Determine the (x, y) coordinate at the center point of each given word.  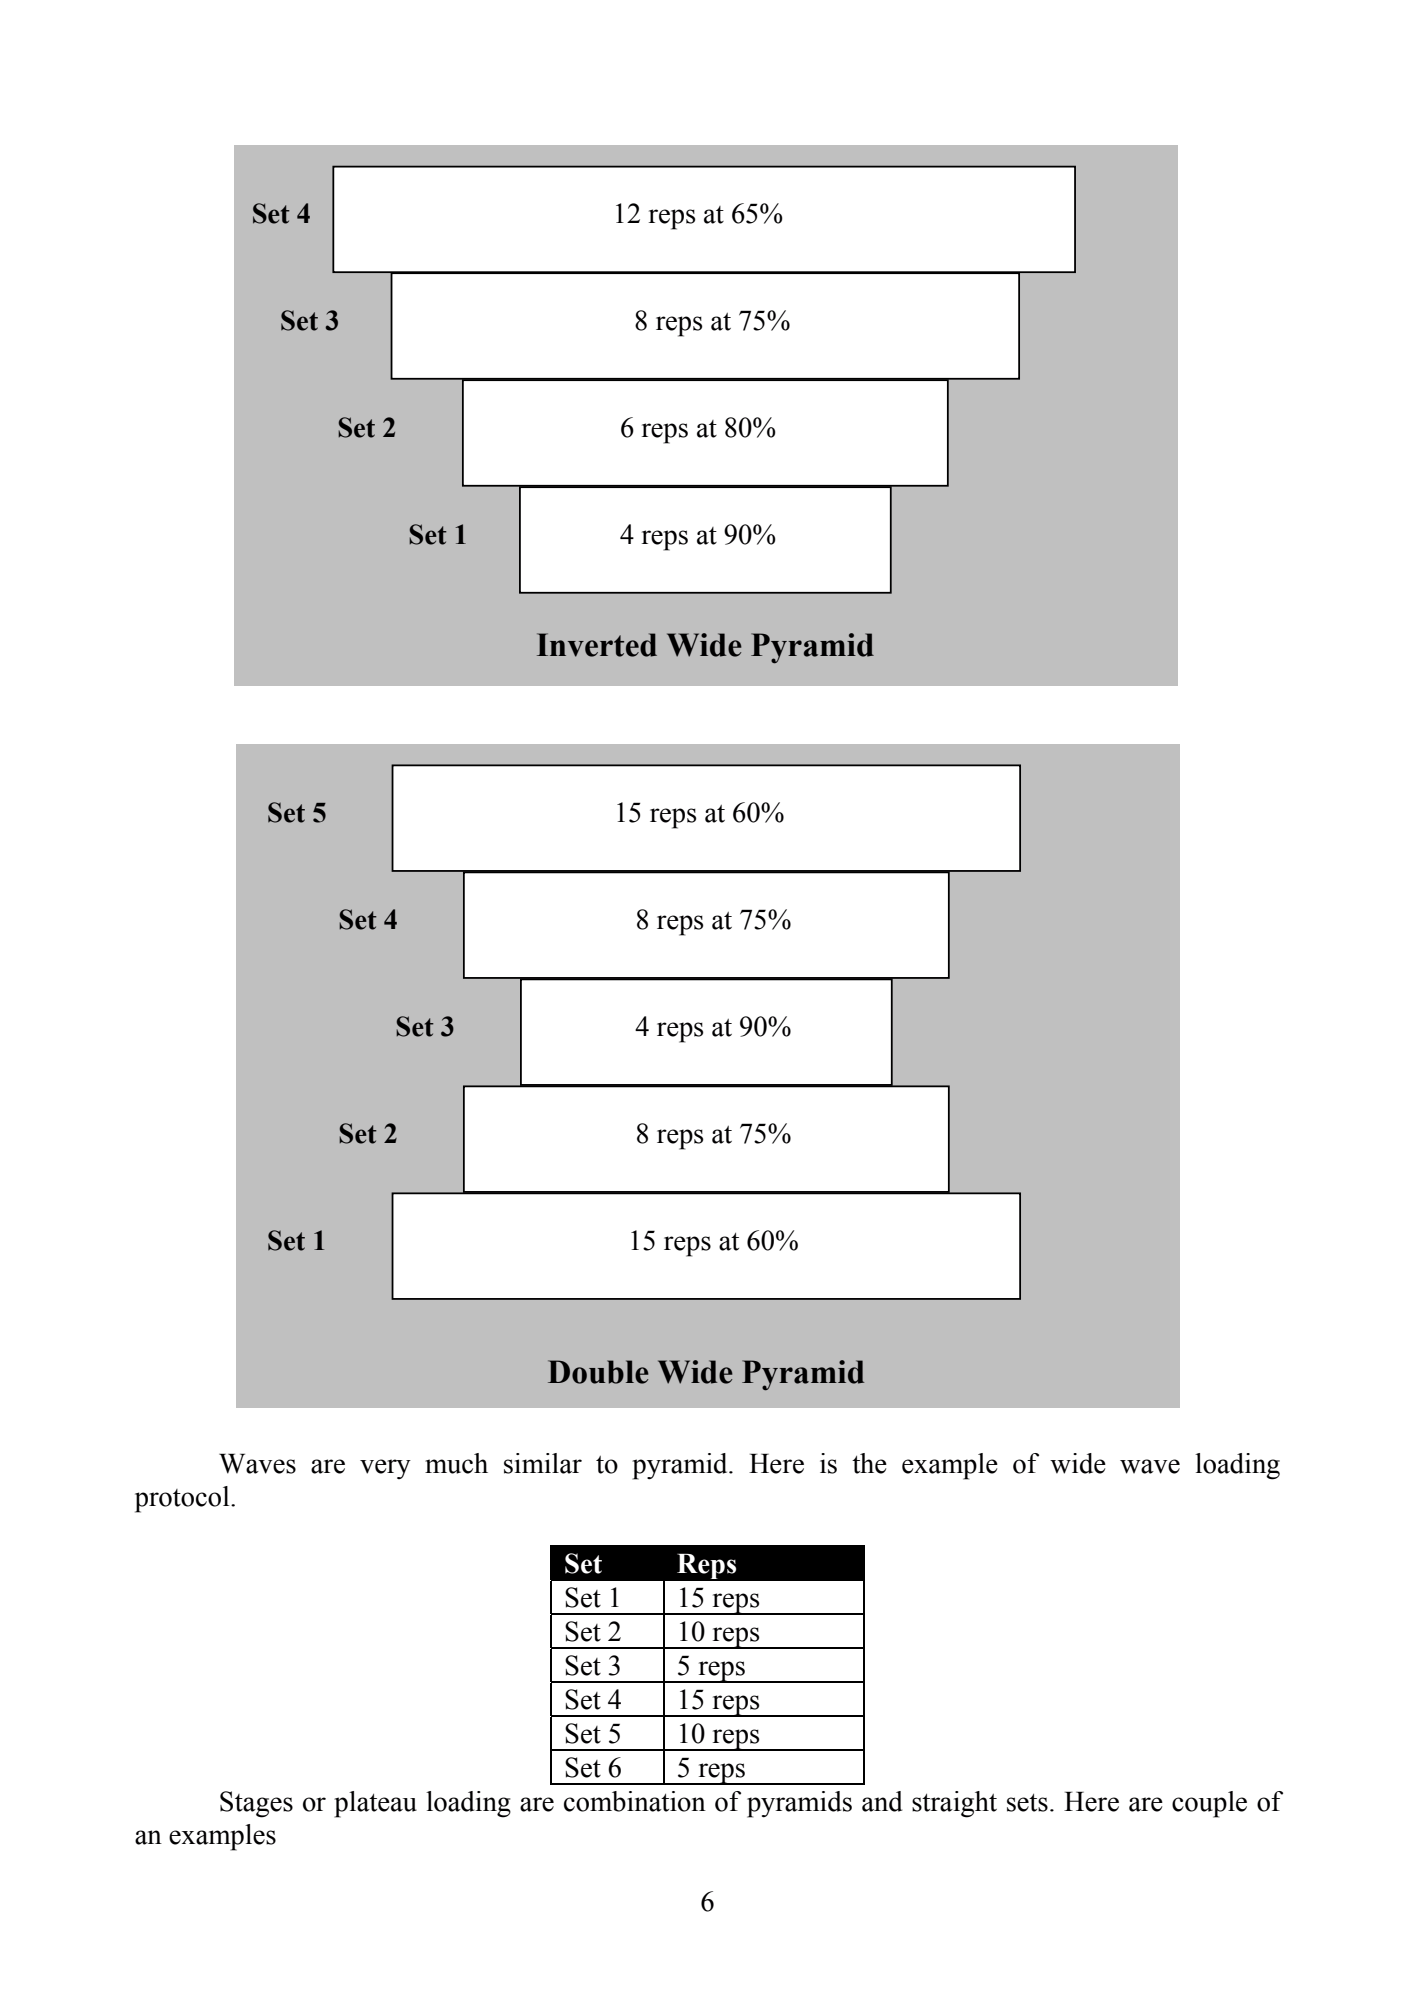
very (385, 1469)
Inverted (597, 645)
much (456, 1463)
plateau (375, 1804)
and (882, 1801)
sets (1027, 1803)
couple (1209, 1804)
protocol (183, 1499)
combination (635, 1801)
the (869, 1463)
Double (598, 1372)
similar (543, 1463)
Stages (256, 1804)
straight (954, 1804)
